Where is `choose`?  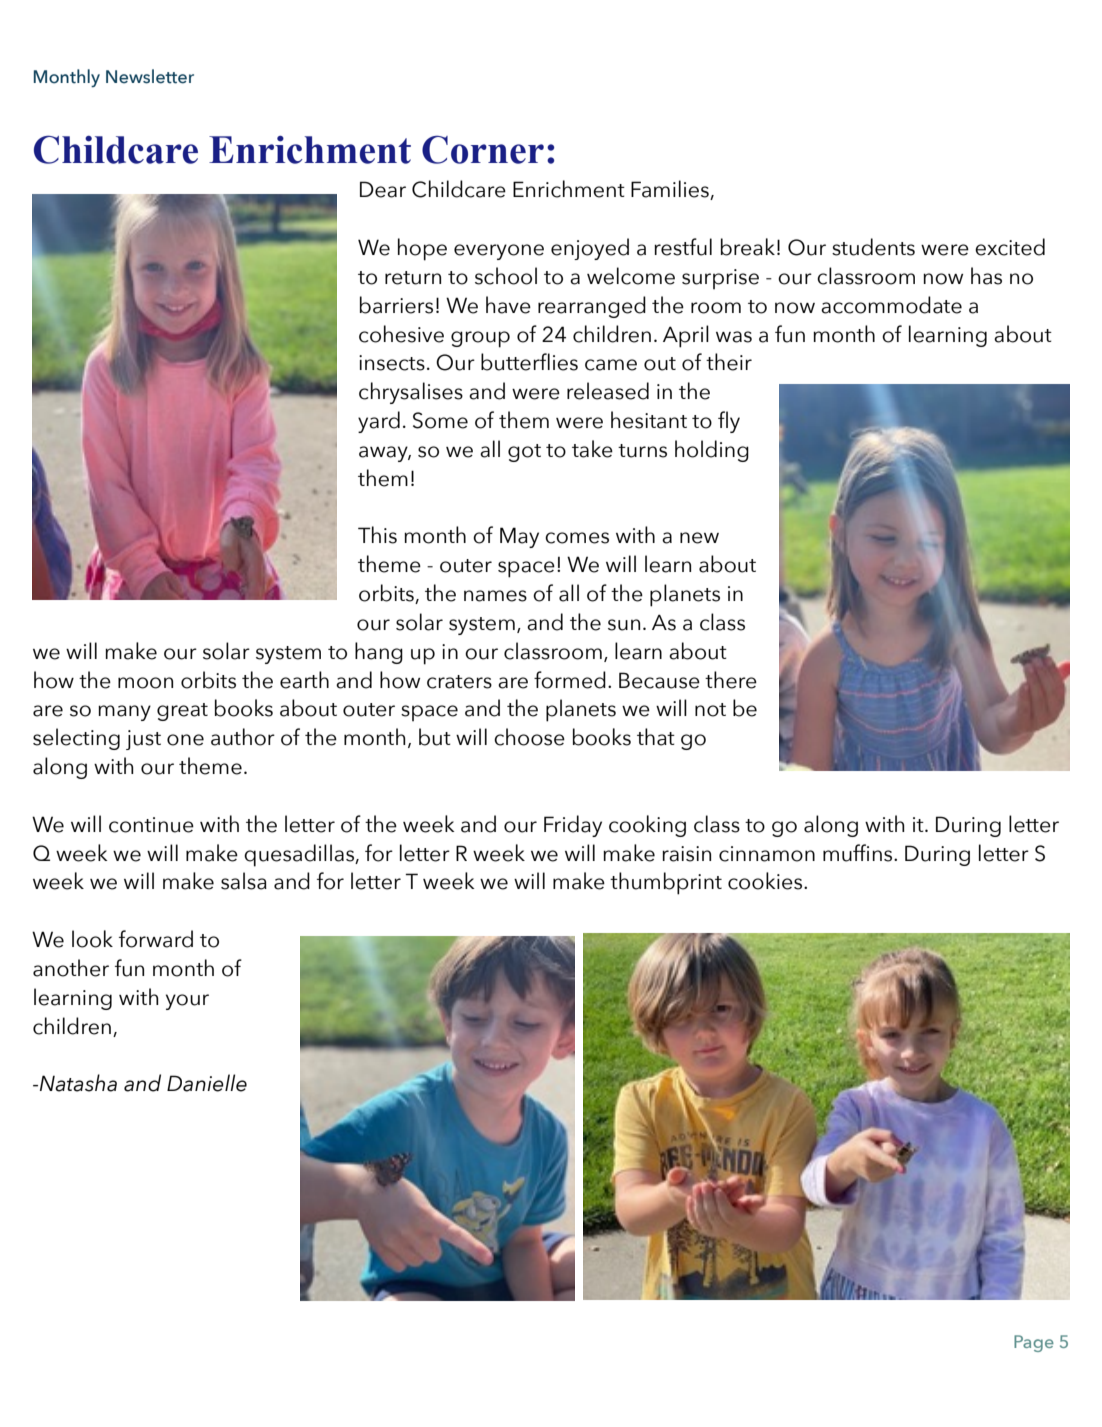
choose is located at coordinates (529, 737).
